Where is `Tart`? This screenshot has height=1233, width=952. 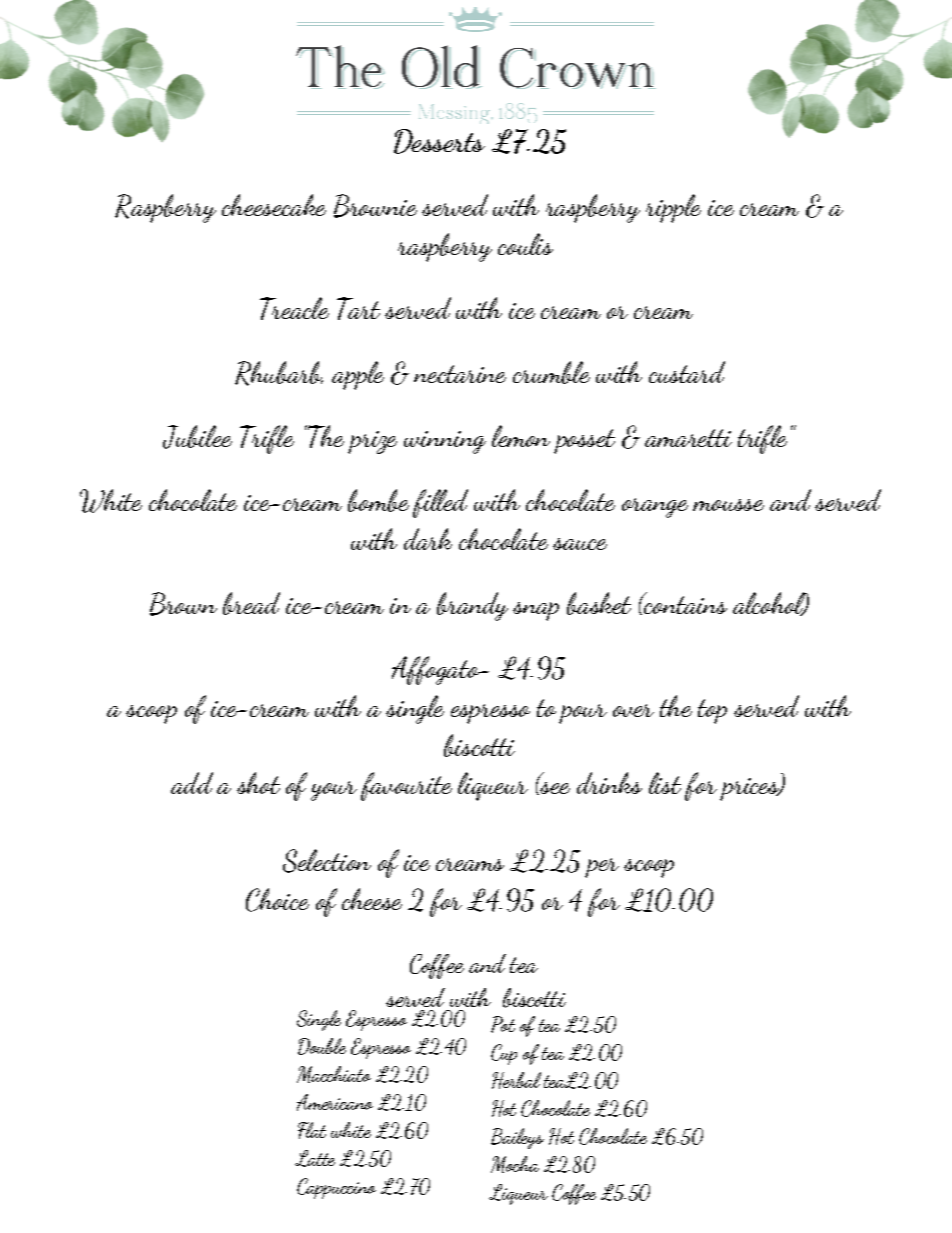
Tart is located at coordinates (358, 308).
